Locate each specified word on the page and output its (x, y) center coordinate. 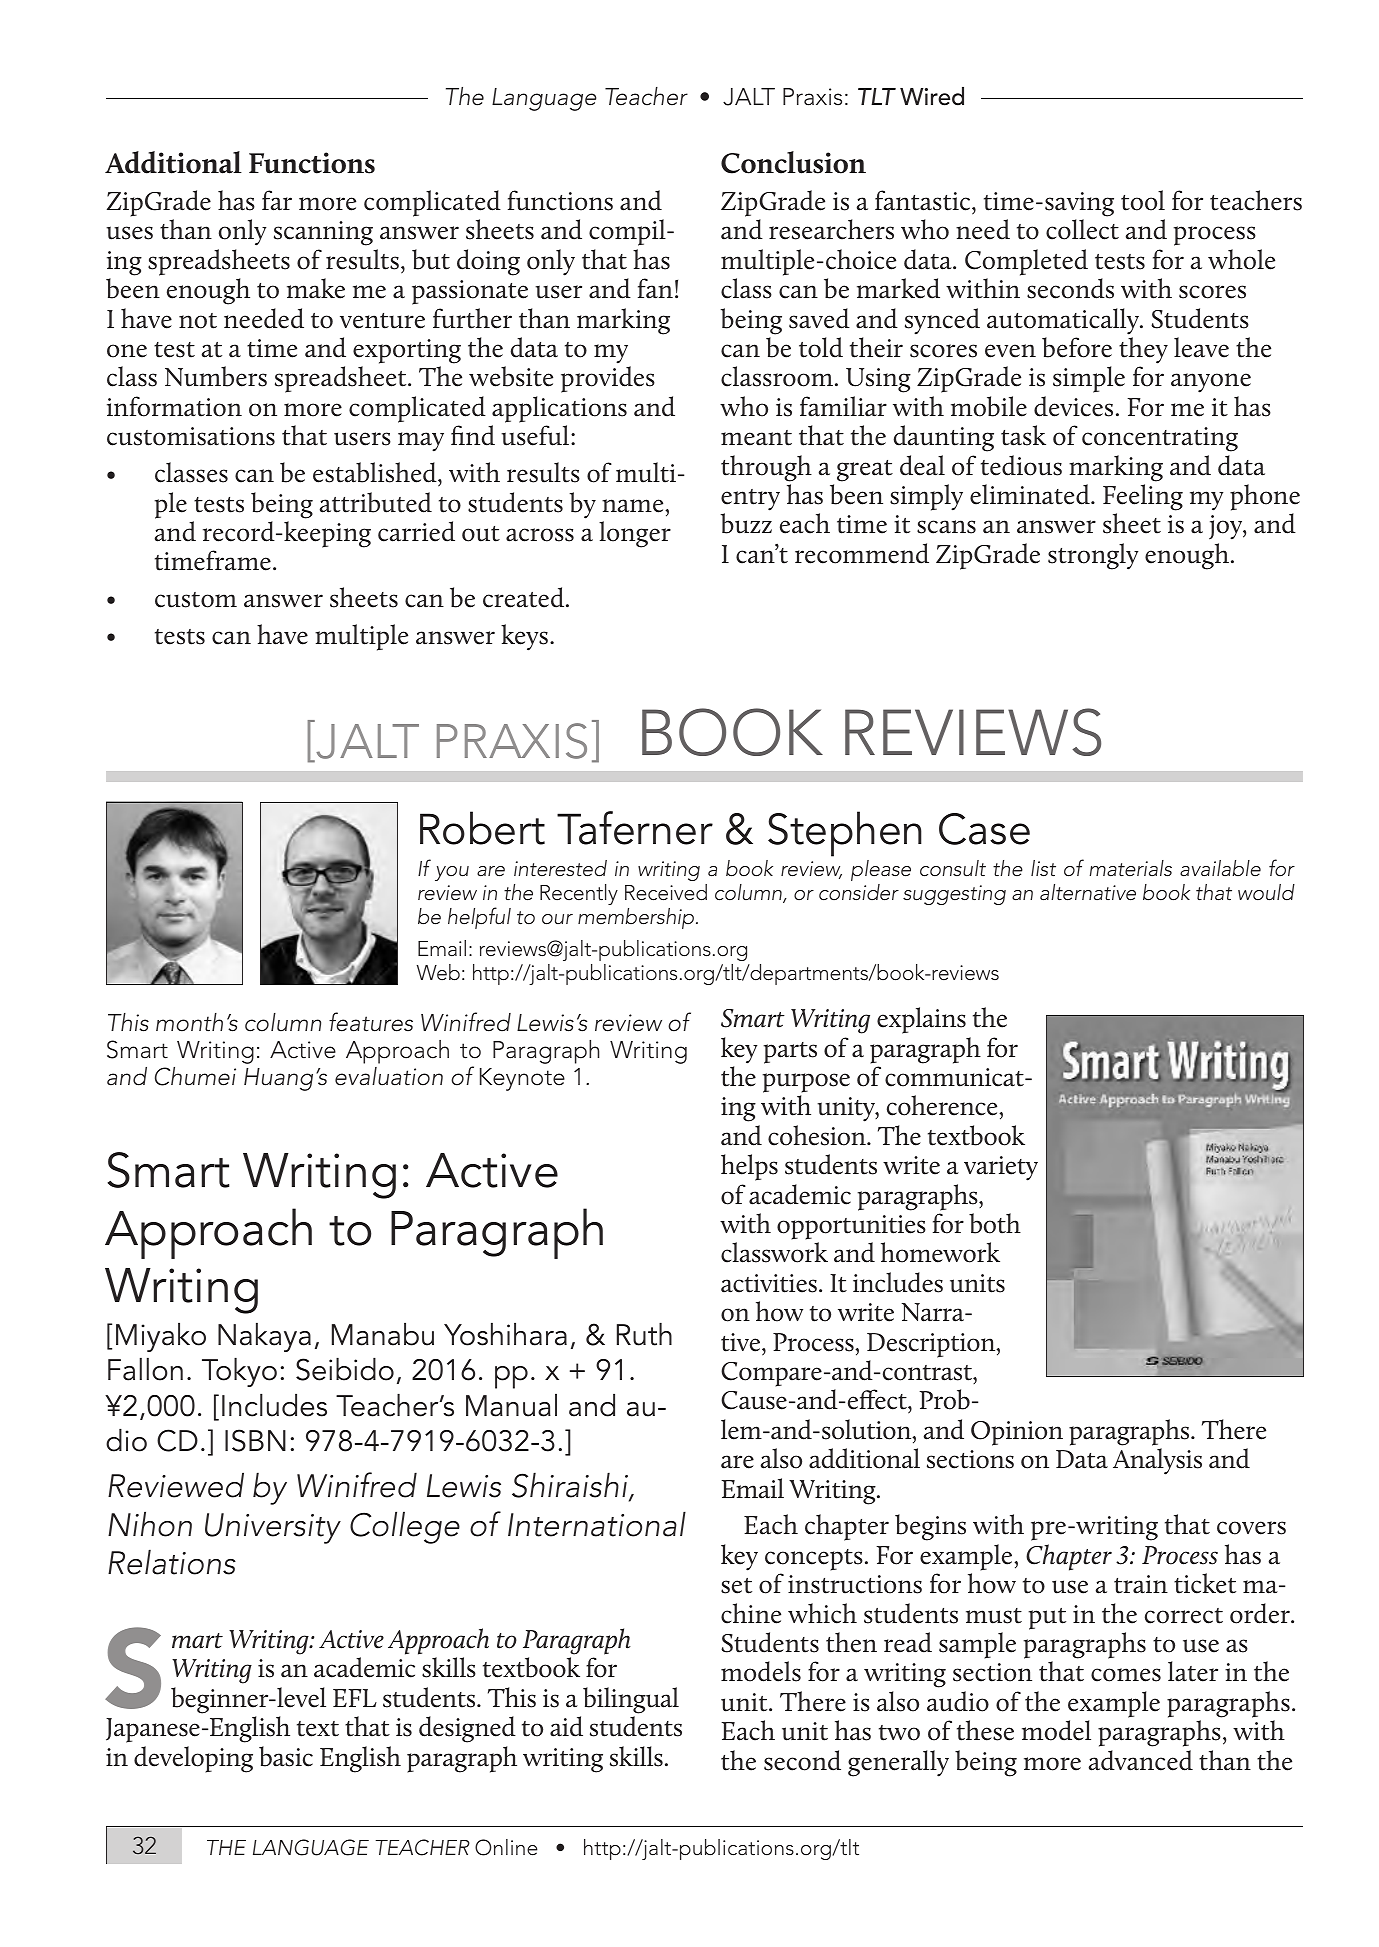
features (371, 1022)
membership (637, 918)
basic (286, 1756)
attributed (376, 502)
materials (1131, 868)
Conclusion (793, 162)
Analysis (1157, 1461)
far (277, 200)
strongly (1093, 556)
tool (1143, 200)
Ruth (644, 1334)
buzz (746, 523)
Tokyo (239, 1372)
